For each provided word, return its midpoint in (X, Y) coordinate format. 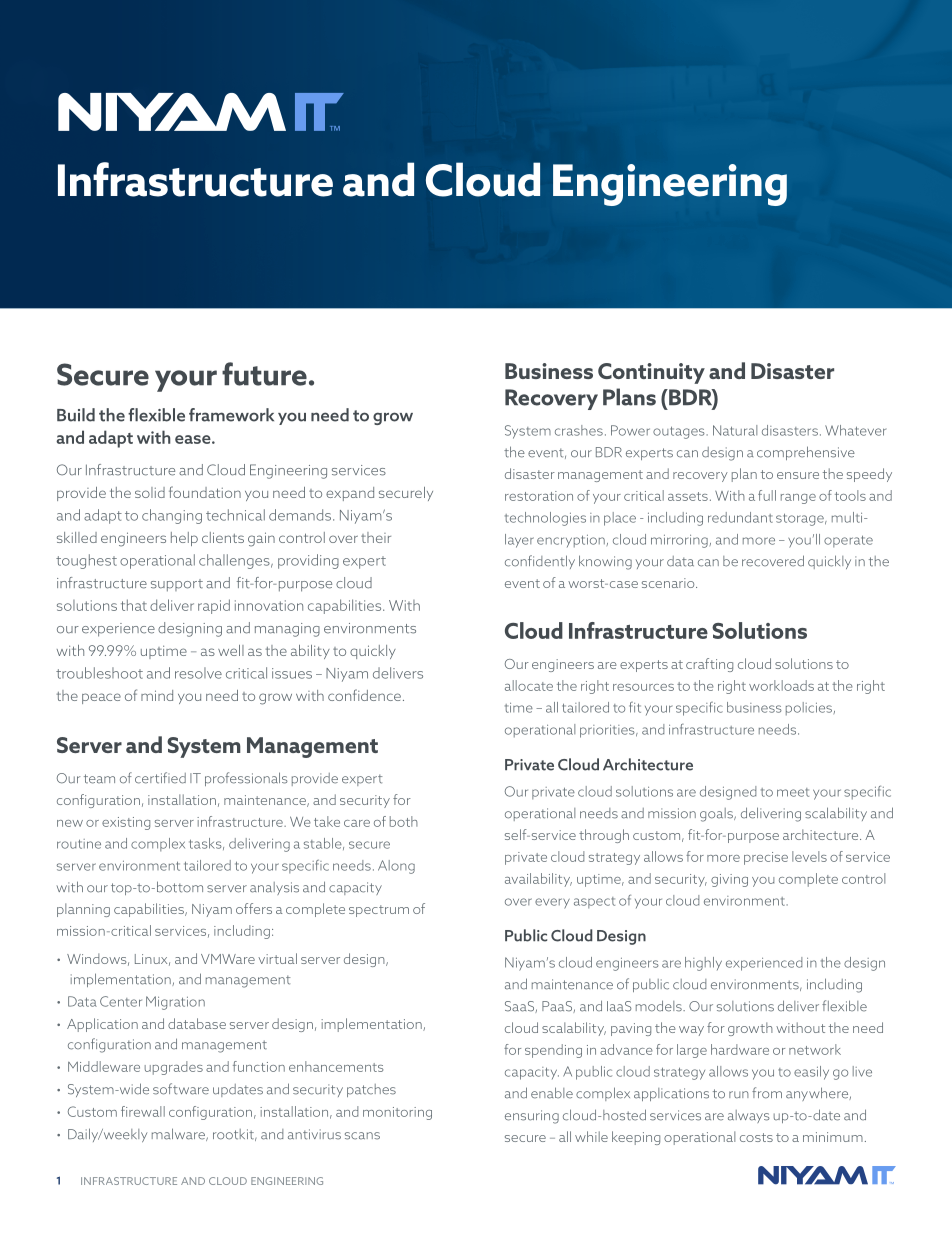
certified (160, 778)
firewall (143, 1111)
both (404, 821)
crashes (579, 430)
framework (231, 415)
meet (793, 792)
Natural (735, 430)
